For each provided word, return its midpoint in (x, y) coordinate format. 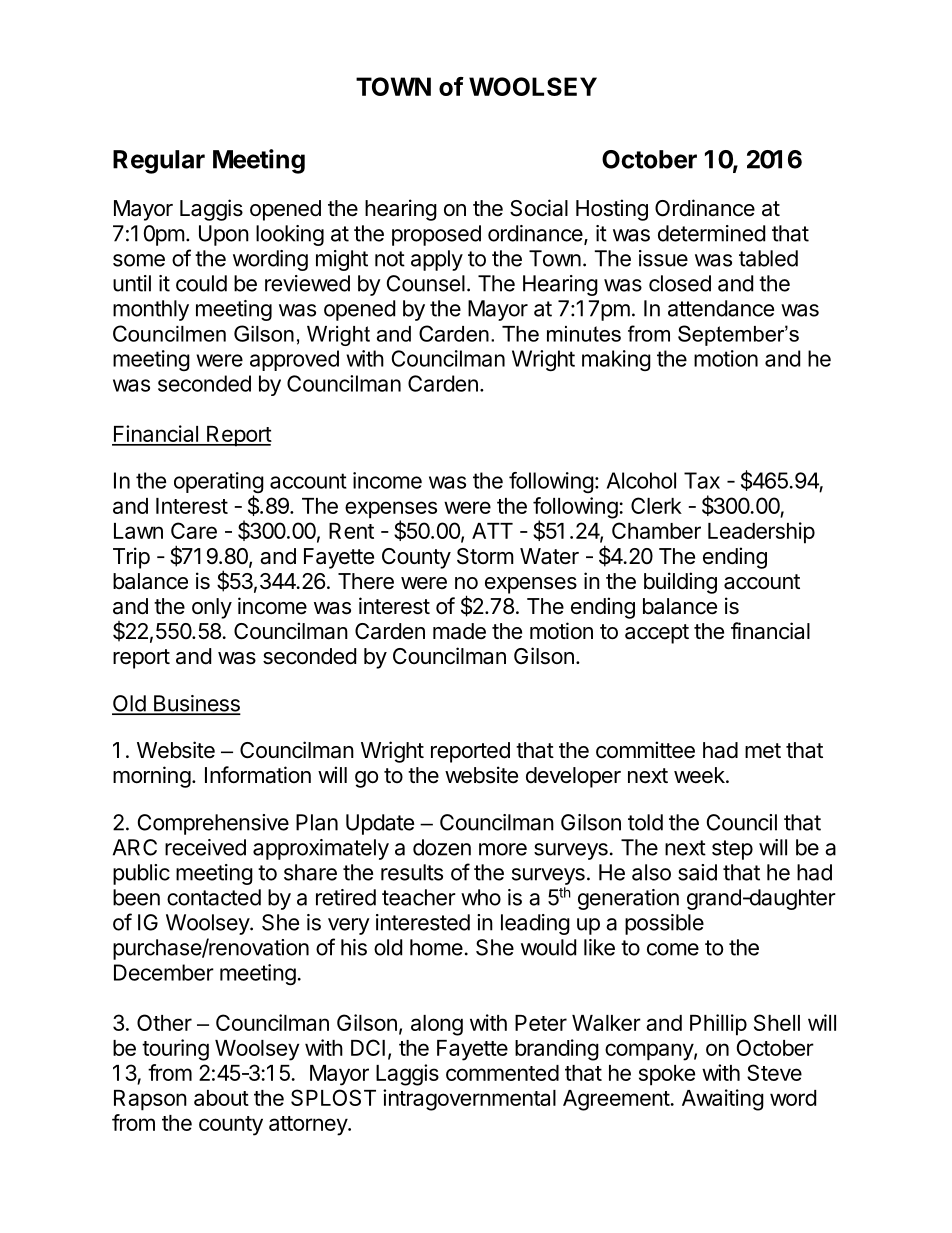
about (221, 1098)
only (212, 608)
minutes (584, 334)
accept (657, 634)
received (205, 847)
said (697, 872)
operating (219, 484)
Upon (224, 235)
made (459, 631)
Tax (702, 480)
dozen (442, 847)
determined (711, 233)
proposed (436, 235)
